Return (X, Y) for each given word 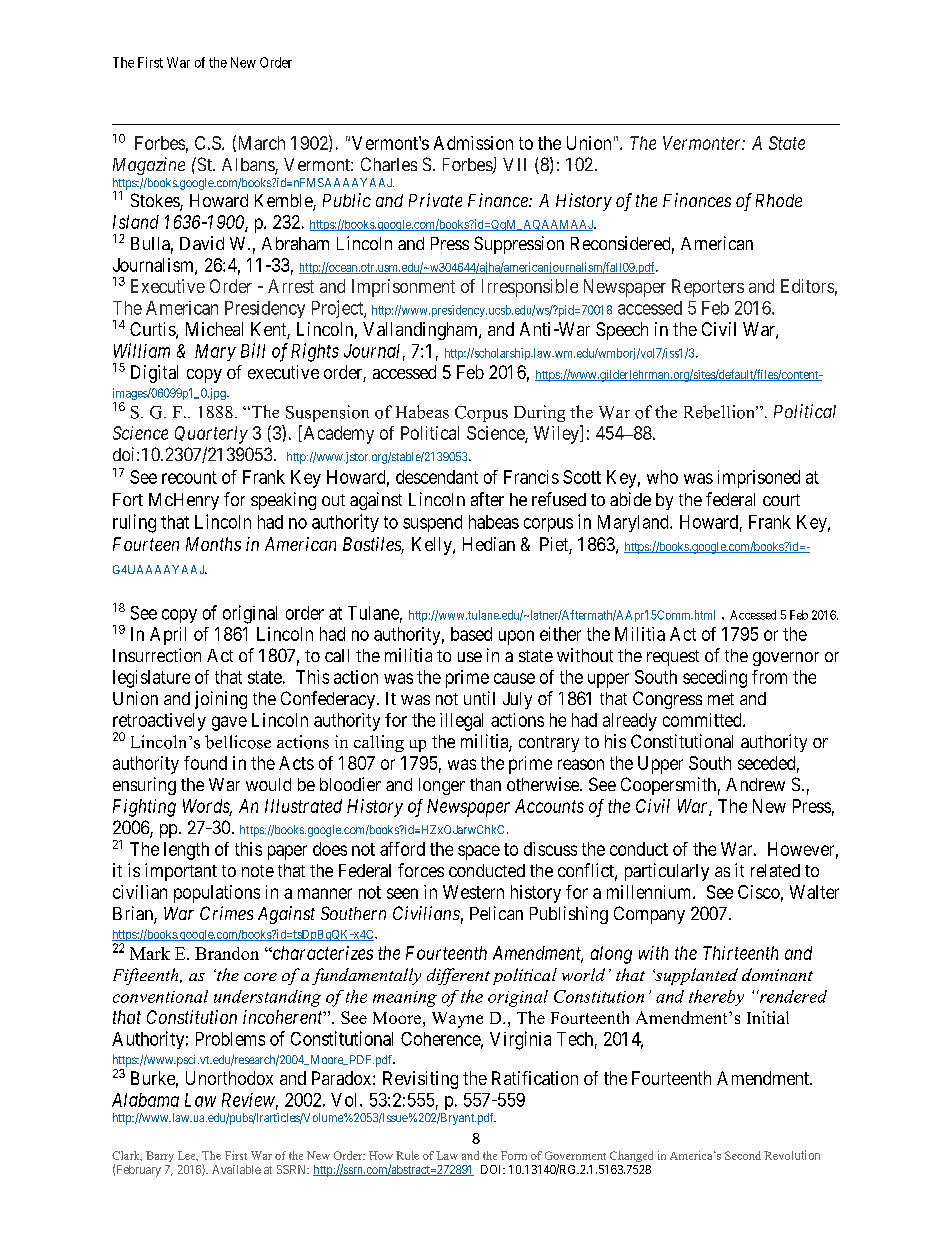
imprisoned (759, 479)
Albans (249, 166)
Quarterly (211, 435)
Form (514, 1155)
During (539, 413)
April (168, 636)
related (775, 870)
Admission (473, 143)
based (471, 634)
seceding (715, 679)
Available (236, 1169)
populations (217, 894)
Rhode (779, 200)
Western (473, 892)
